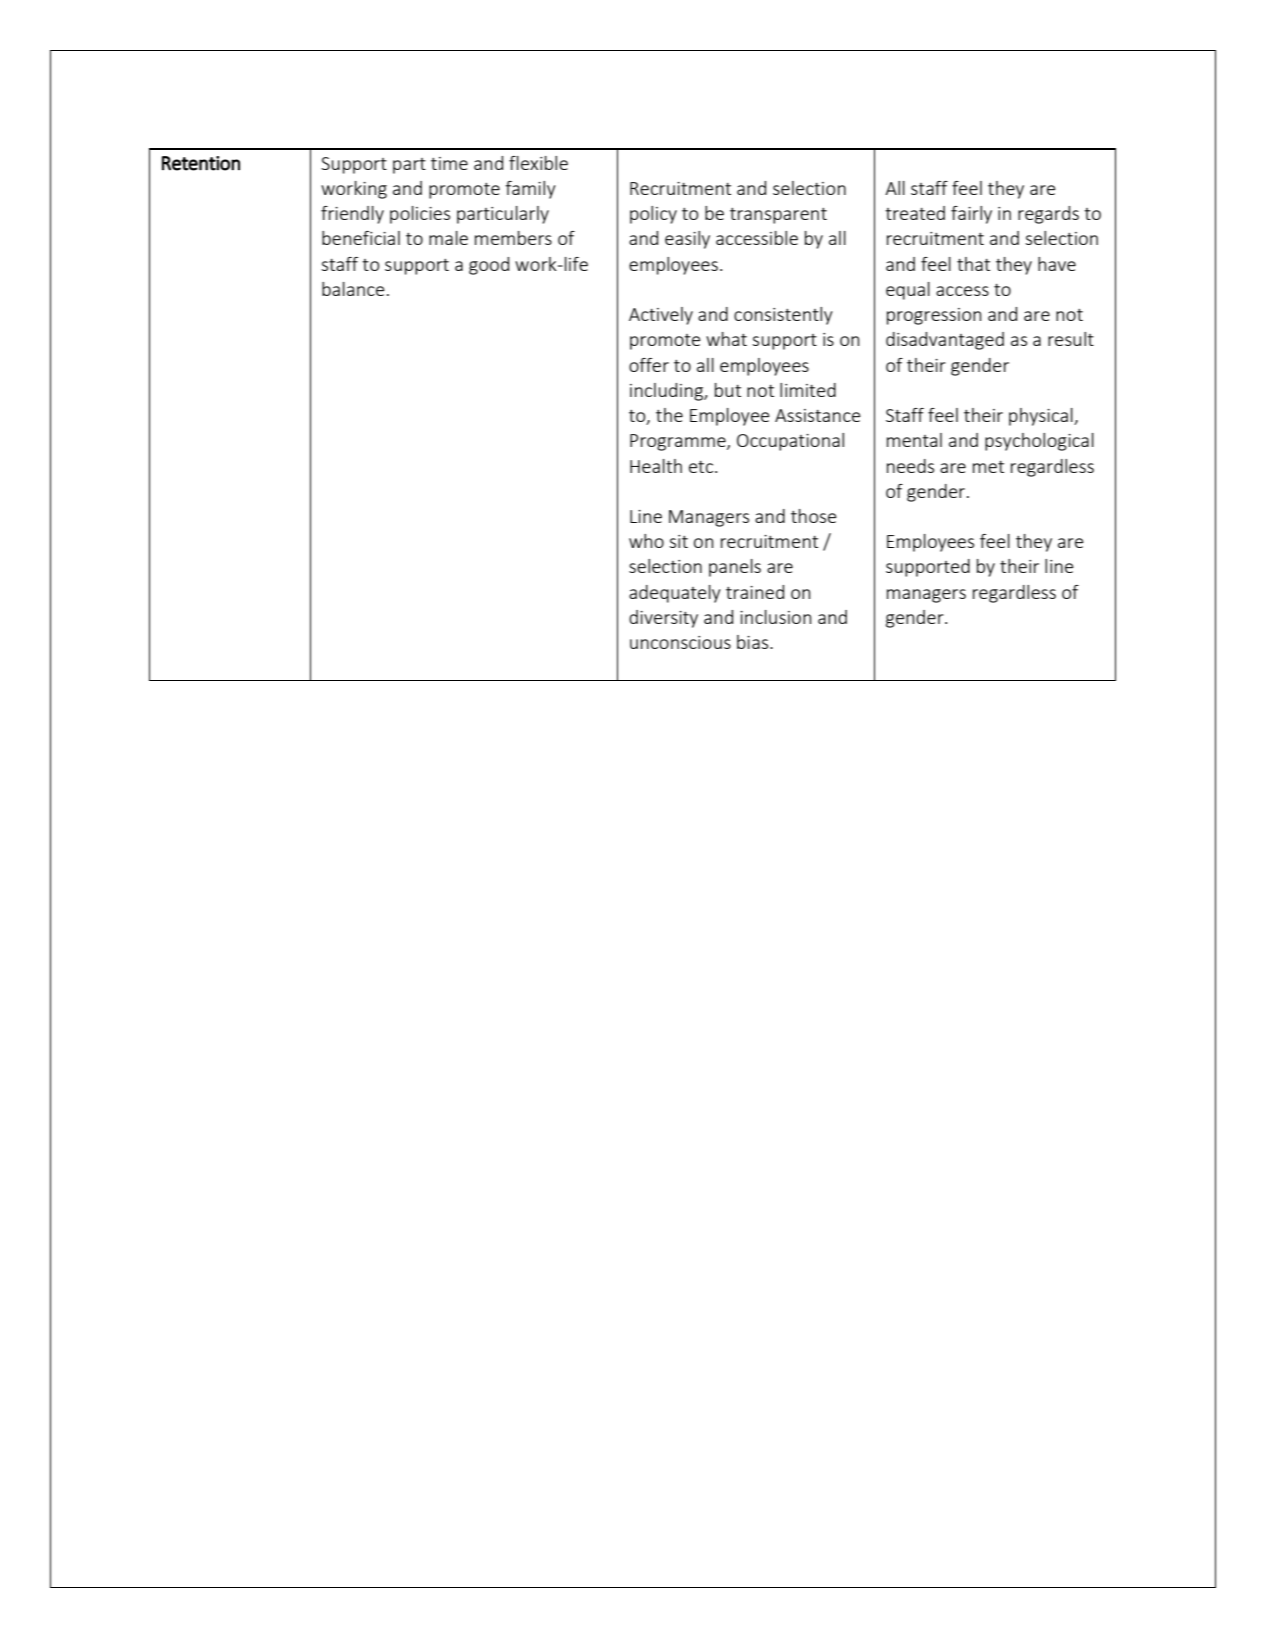 This screenshot has width=1265, height=1637. I want to click on diversity, so click(663, 619).
